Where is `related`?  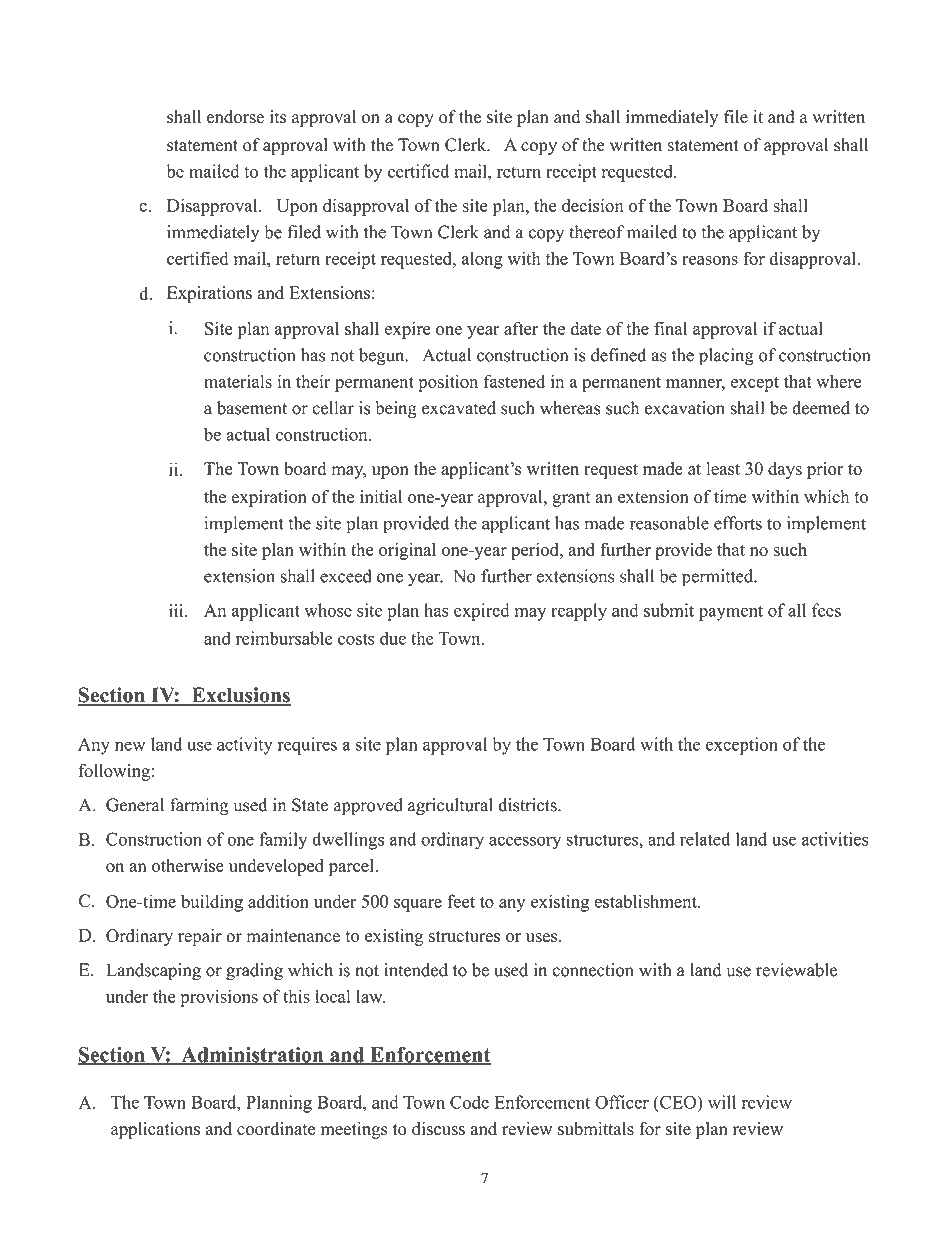
related is located at coordinates (705, 839).
